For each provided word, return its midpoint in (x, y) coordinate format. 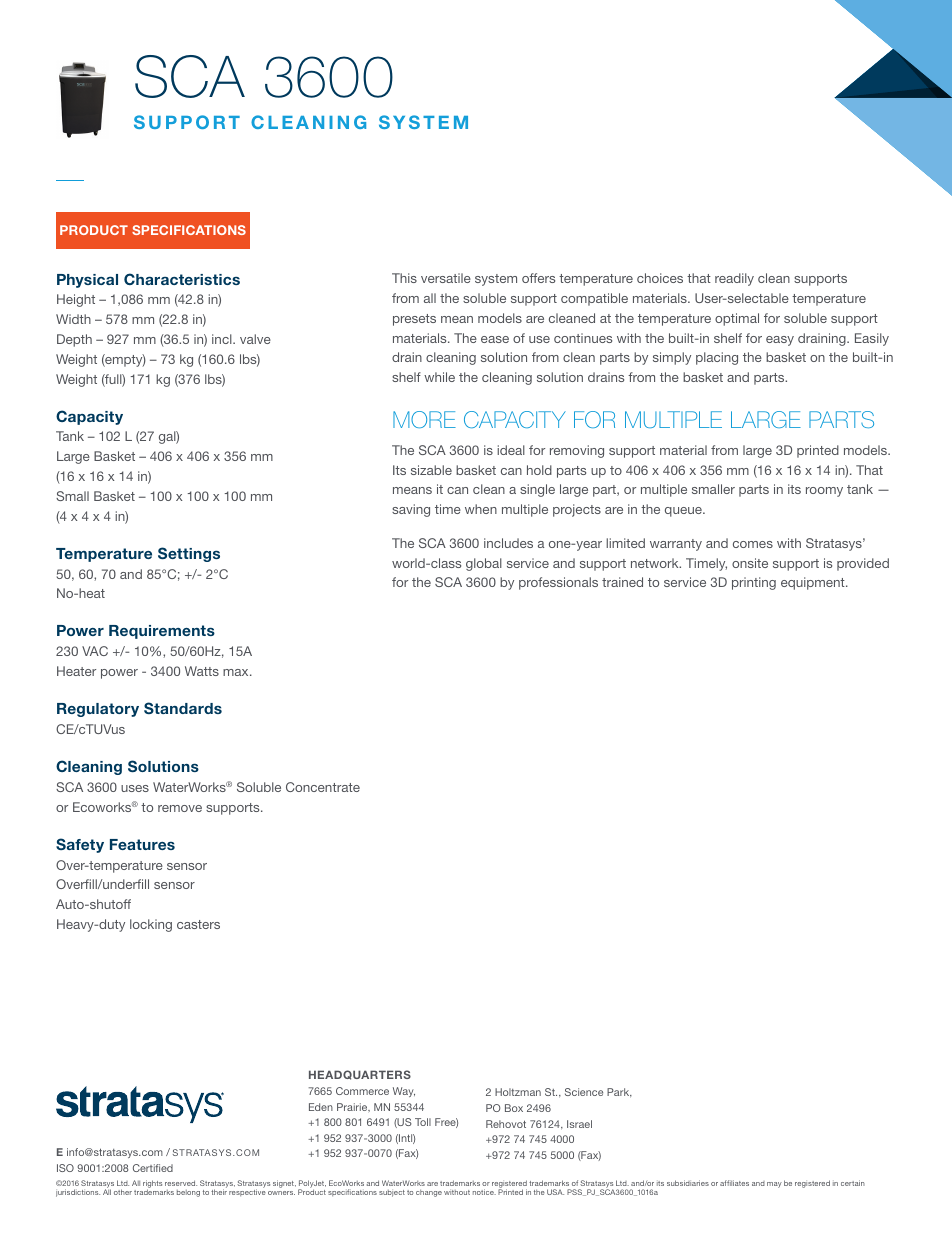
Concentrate (323, 787)
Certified (153, 1168)
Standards (183, 708)
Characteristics (182, 279)
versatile (446, 278)
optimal (737, 319)
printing (754, 583)
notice (484, 1192)
